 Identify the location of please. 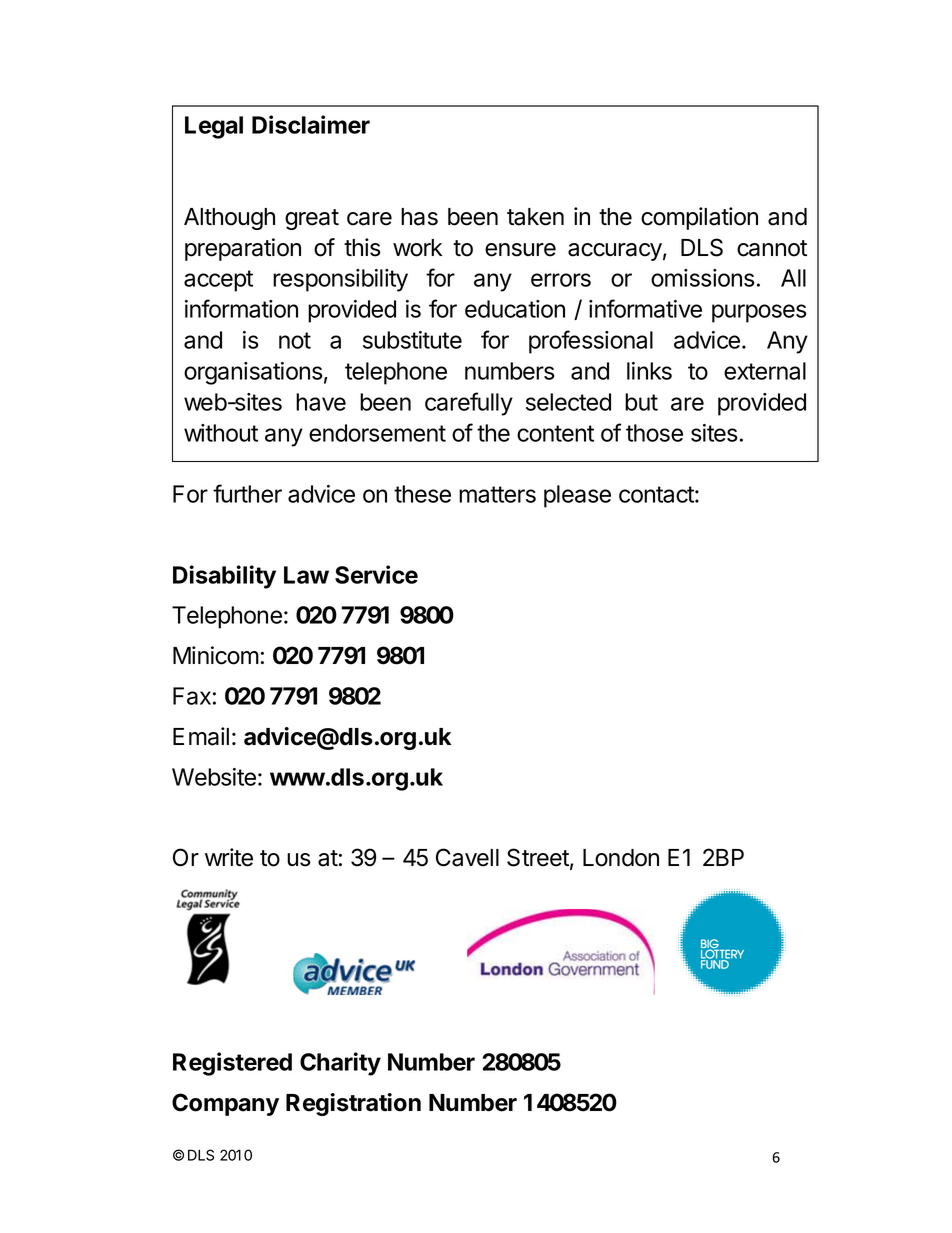
(577, 496).
